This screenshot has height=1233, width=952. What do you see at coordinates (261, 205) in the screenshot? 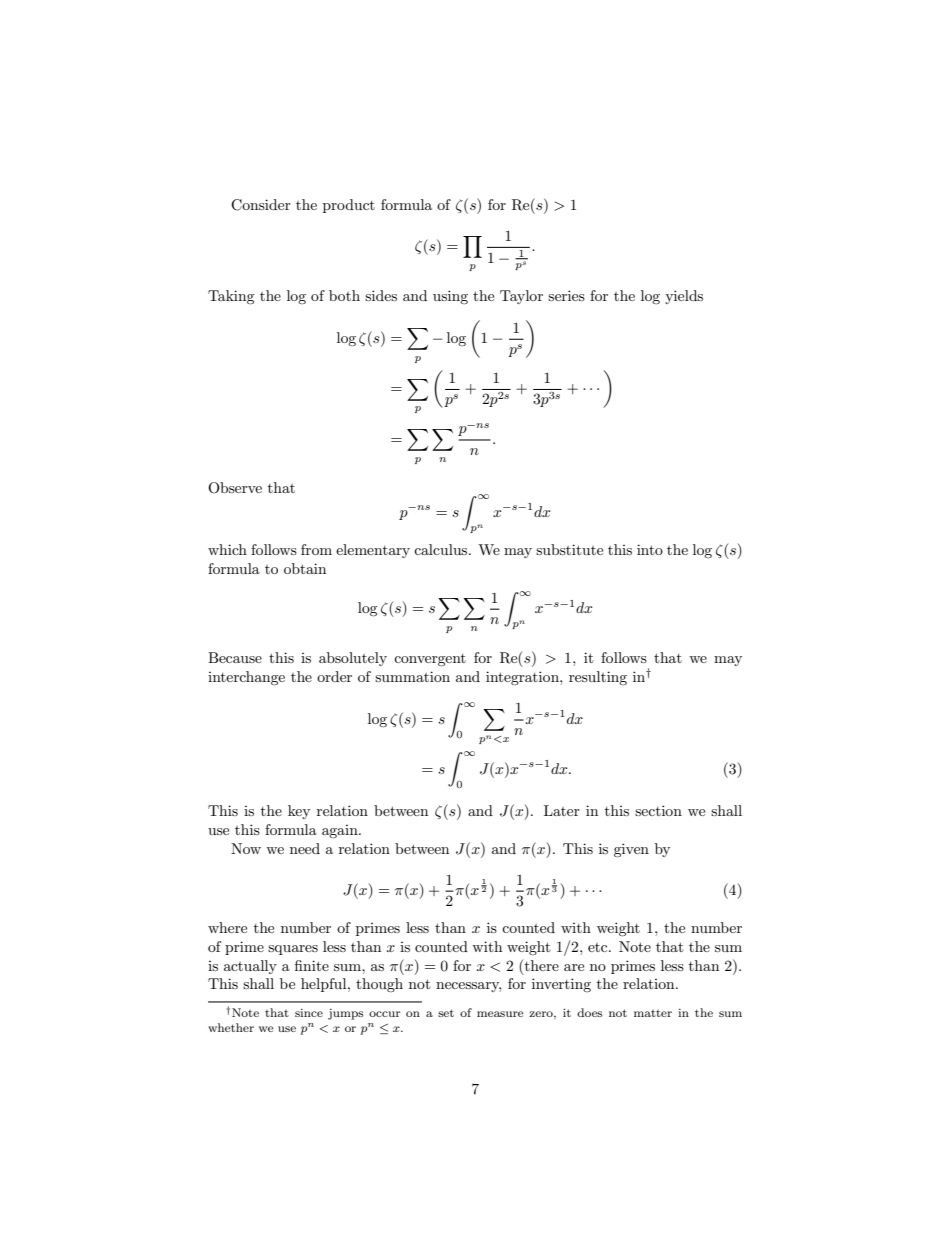
I see `Consider` at bounding box center [261, 205].
